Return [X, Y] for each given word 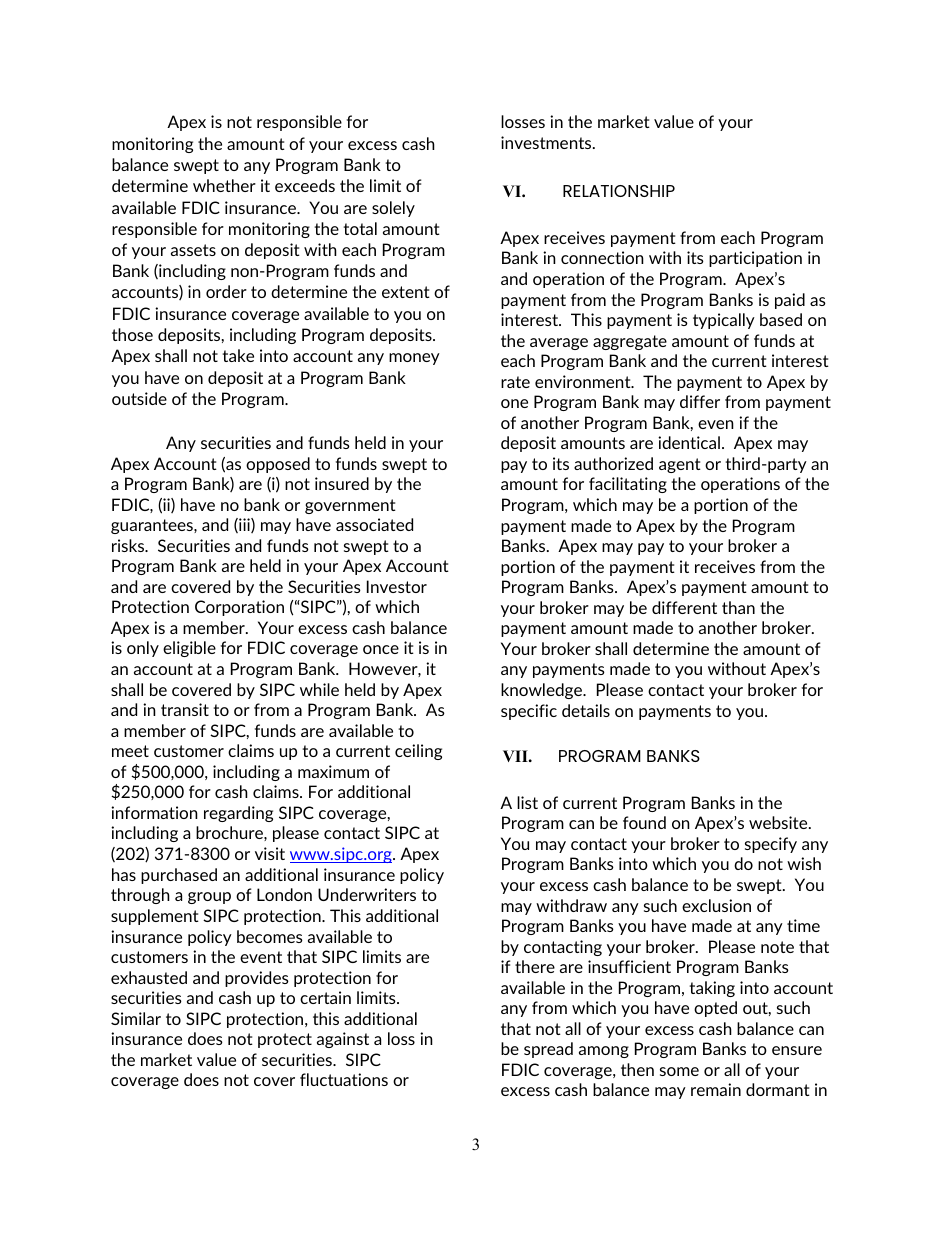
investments [547, 142]
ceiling [418, 752]
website [779, 822]
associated [374, 524]
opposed [278, 465]
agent [680, 465]
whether [224, 185]
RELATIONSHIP [619, 191]
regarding [238, 814]
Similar [136, 1018]
